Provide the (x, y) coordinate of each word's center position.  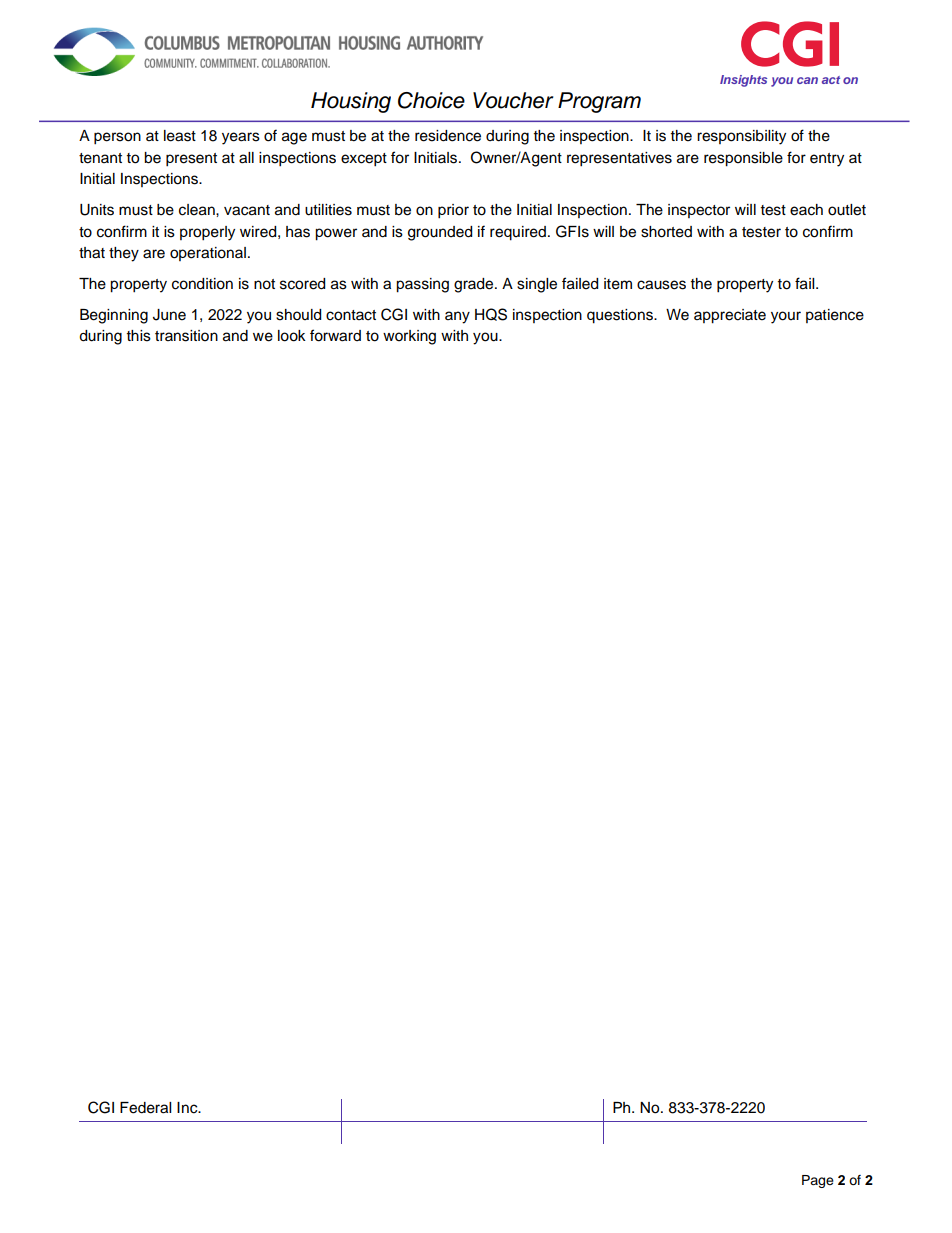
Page (818, 1181)
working (409, 337)
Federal (145, 1108)
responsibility (741, 137)
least (180, 136)
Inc (188, 1108)
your (786, 317)
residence (448, 136)
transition (186, 336)
